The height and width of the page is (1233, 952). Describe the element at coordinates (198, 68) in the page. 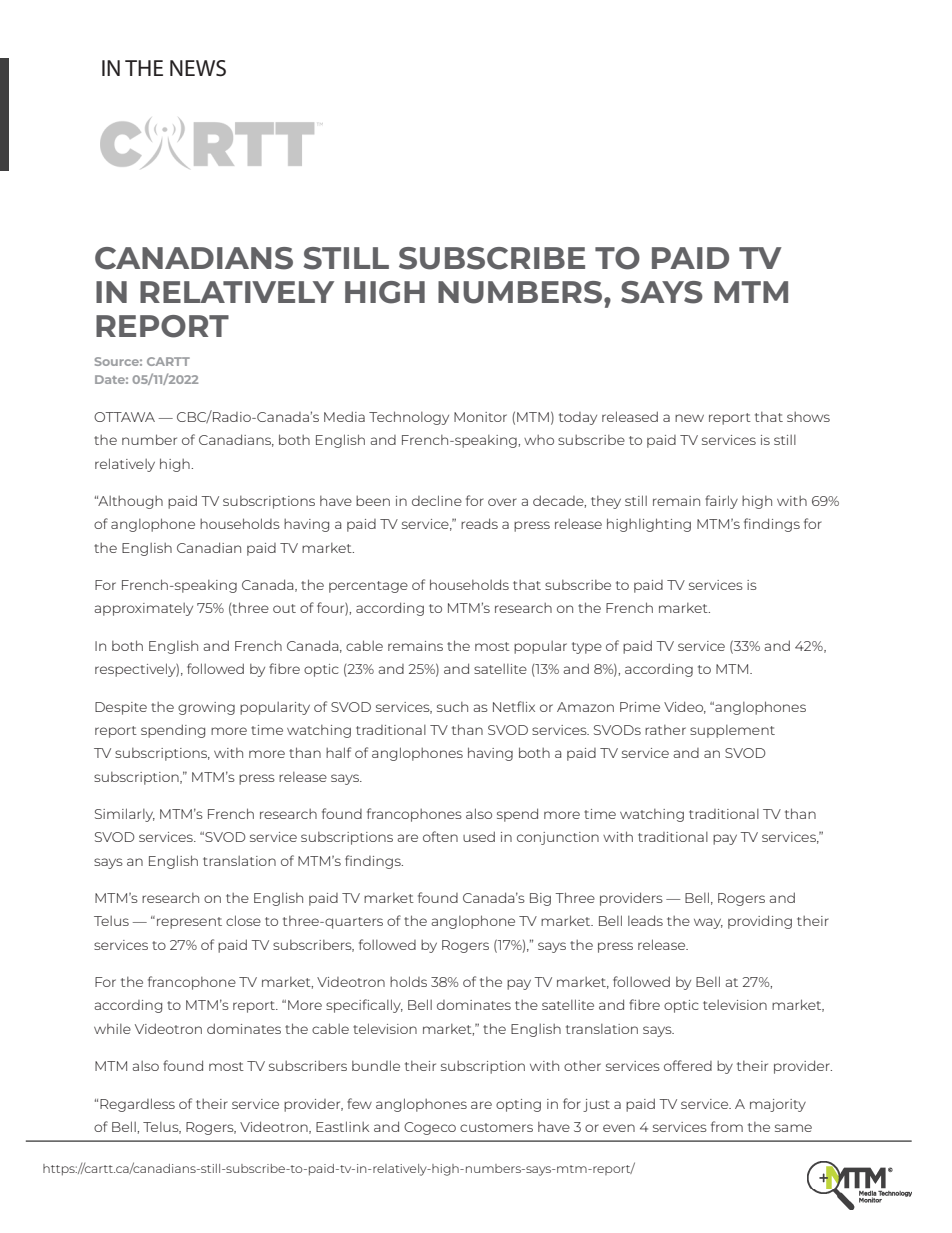

I see `NEWS` at that location.
